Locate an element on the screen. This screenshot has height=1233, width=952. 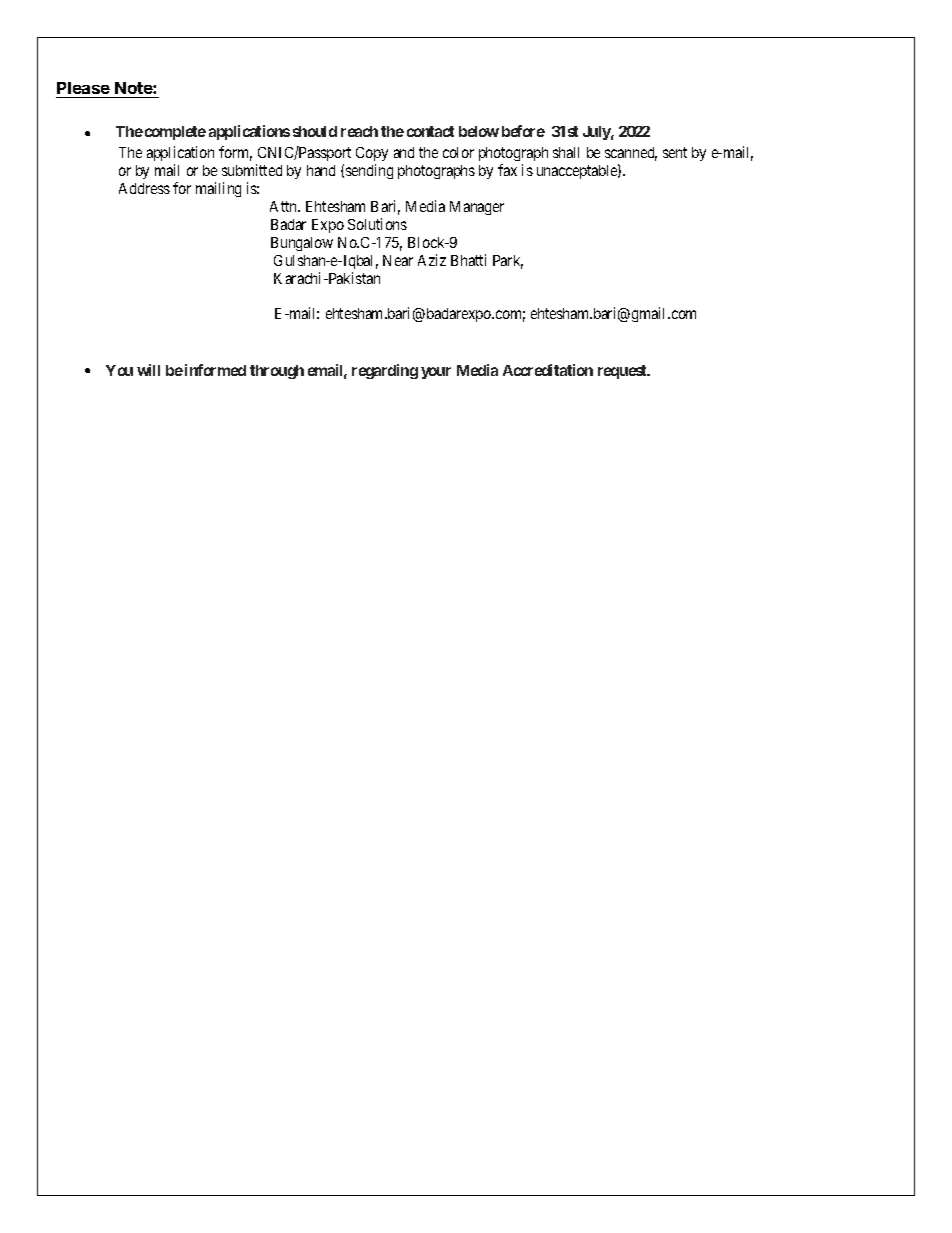
Please is located at coordinates (84, 90).
